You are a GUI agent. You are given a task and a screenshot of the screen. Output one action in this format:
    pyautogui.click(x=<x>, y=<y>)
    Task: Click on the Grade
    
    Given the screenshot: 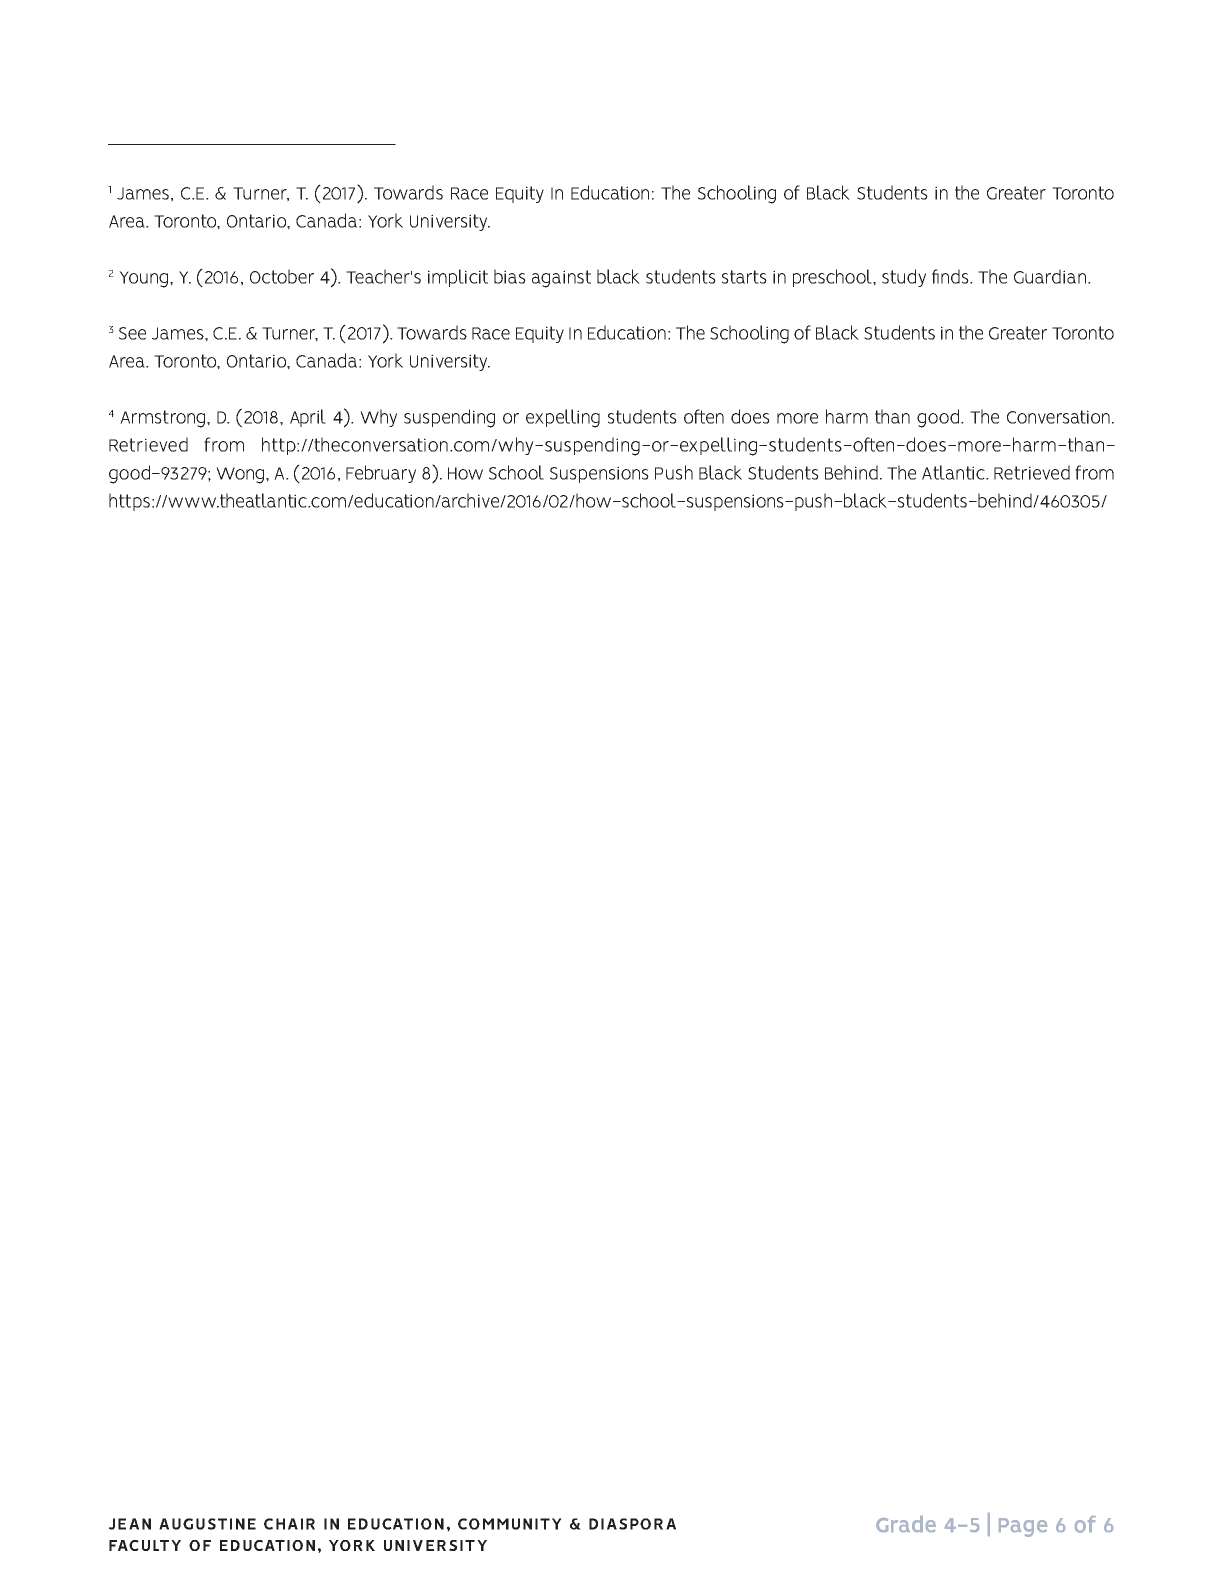 What is the action you would take?
    pyautogui.click(x=906, y=1524)
